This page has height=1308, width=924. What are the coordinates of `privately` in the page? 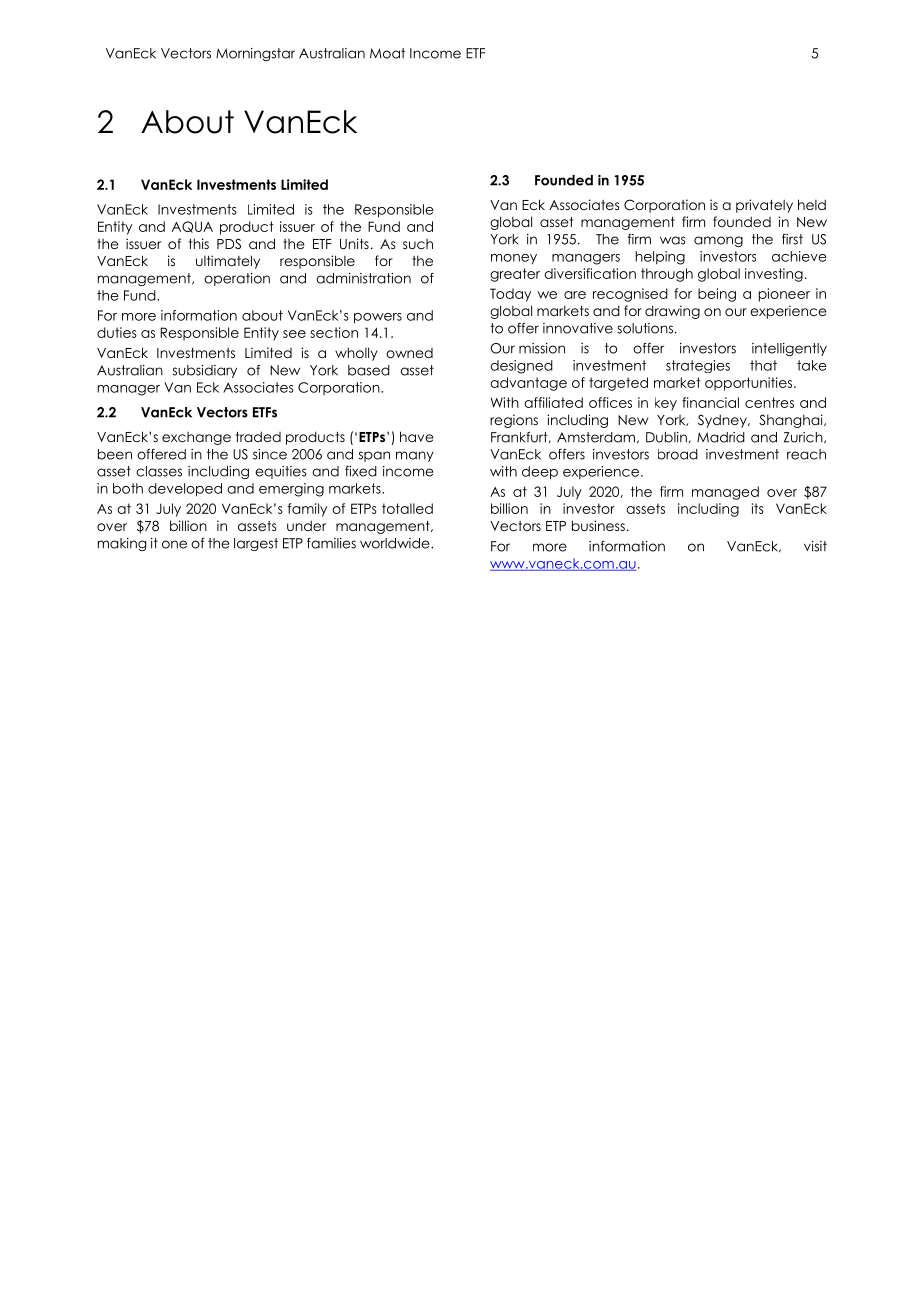 It's located at (764, 206).
